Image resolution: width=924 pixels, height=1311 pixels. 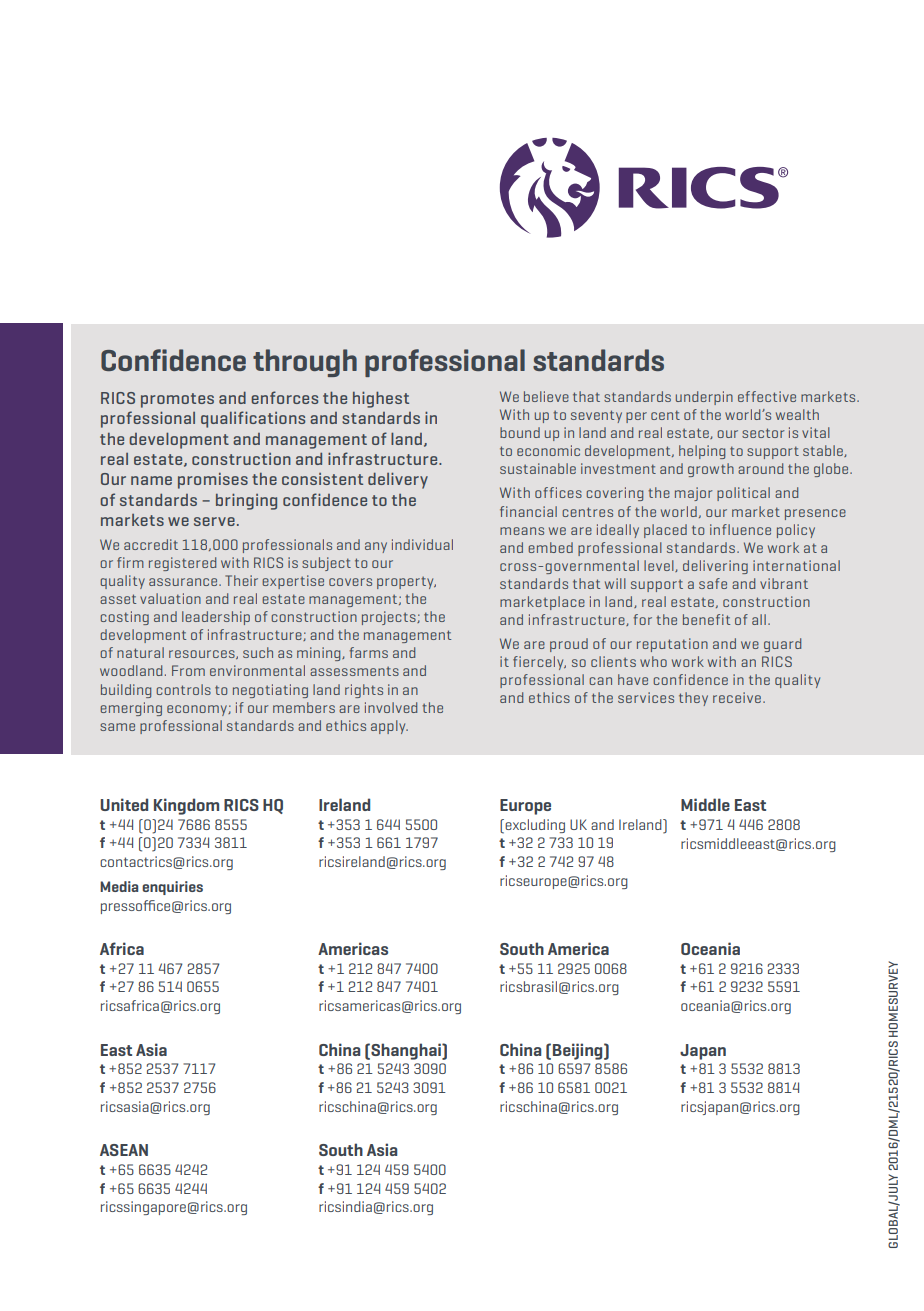 What do you see at coordinates (124, 804) in the document?
I see `United` at bounding box center [124, 804].
